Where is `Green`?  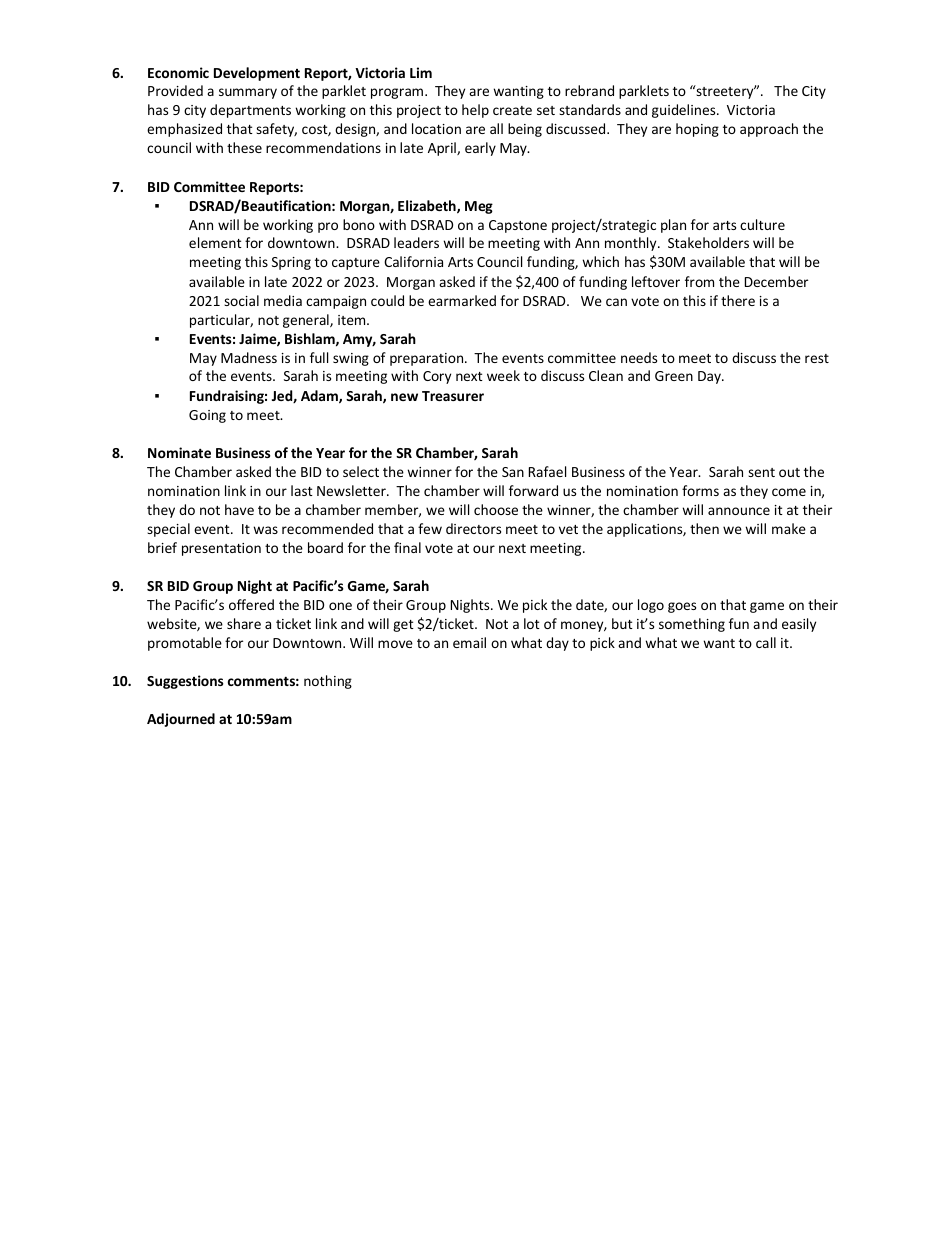
Green is located at coordinates (674, 376).
